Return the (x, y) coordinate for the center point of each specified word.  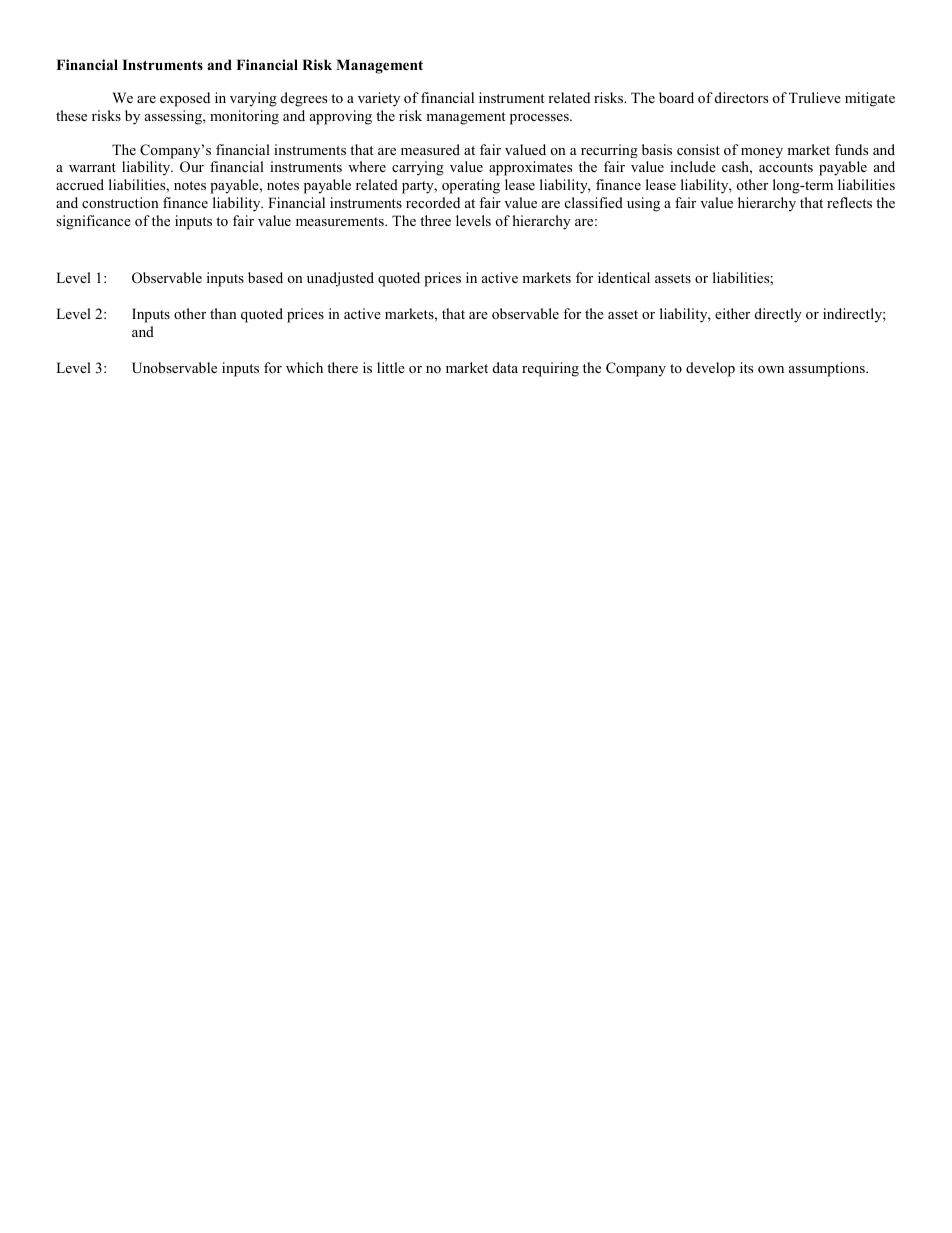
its (746, 367)
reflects (849, 202)
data (505, 367)
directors (741, 97)
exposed (185, 99)
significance (93, 222)
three (435, 220)
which (304, 367)
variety (379, 99)
